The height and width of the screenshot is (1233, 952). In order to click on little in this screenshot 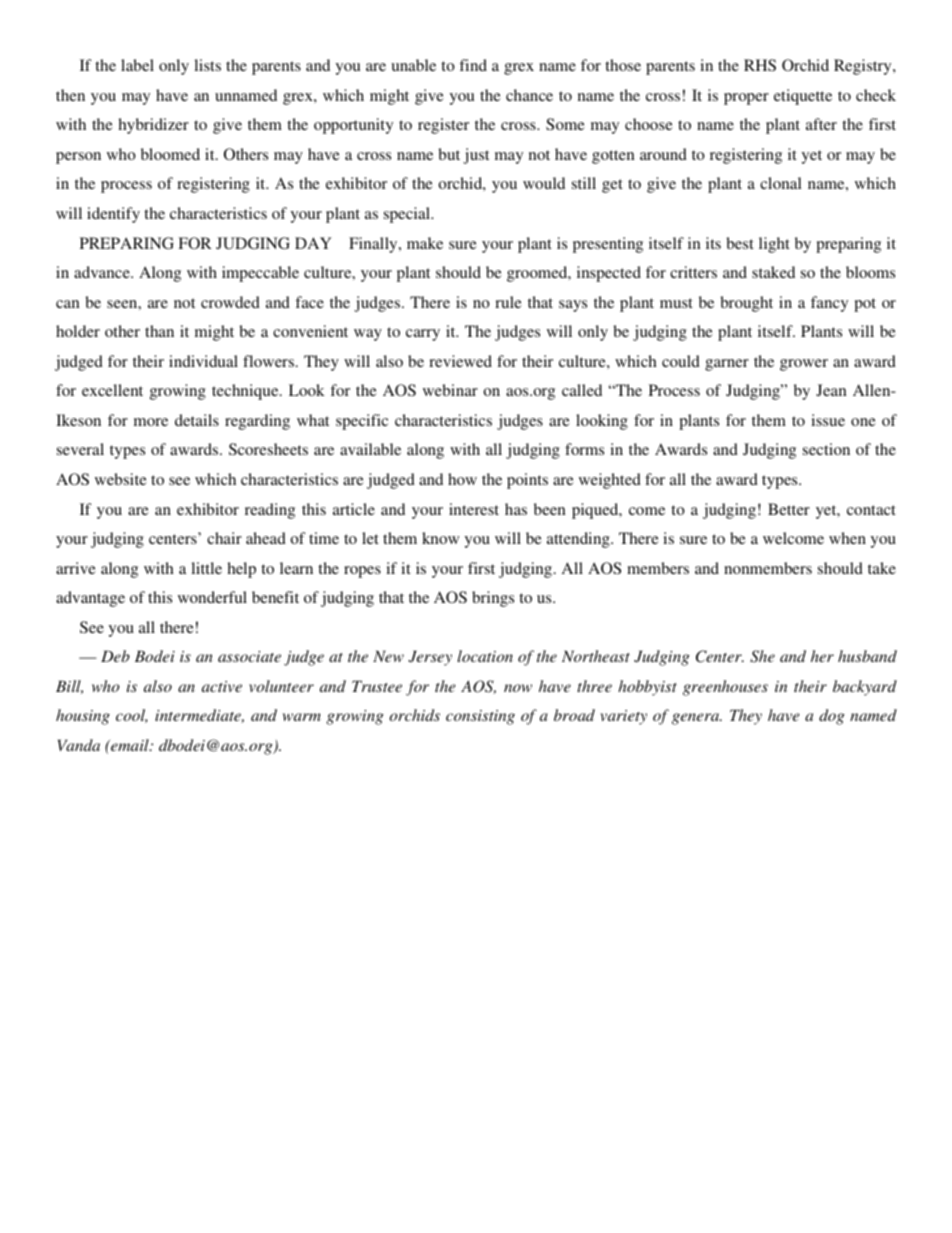, I will do `click(206, 568)`.
